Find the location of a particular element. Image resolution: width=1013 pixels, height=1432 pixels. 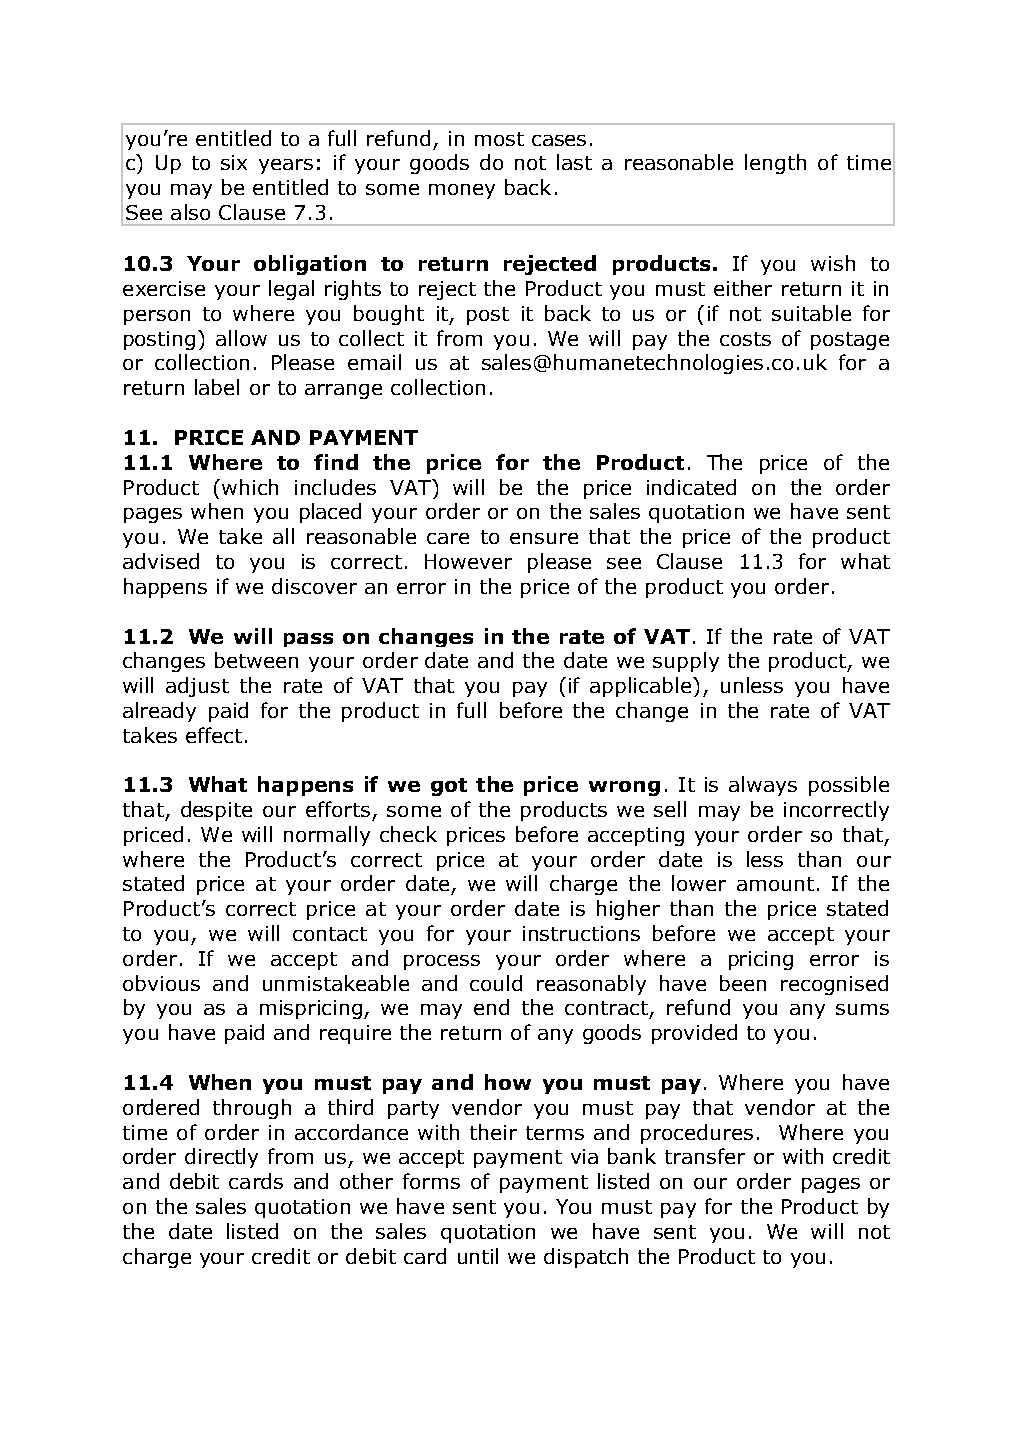

length is located at coordinates (775, 164).
